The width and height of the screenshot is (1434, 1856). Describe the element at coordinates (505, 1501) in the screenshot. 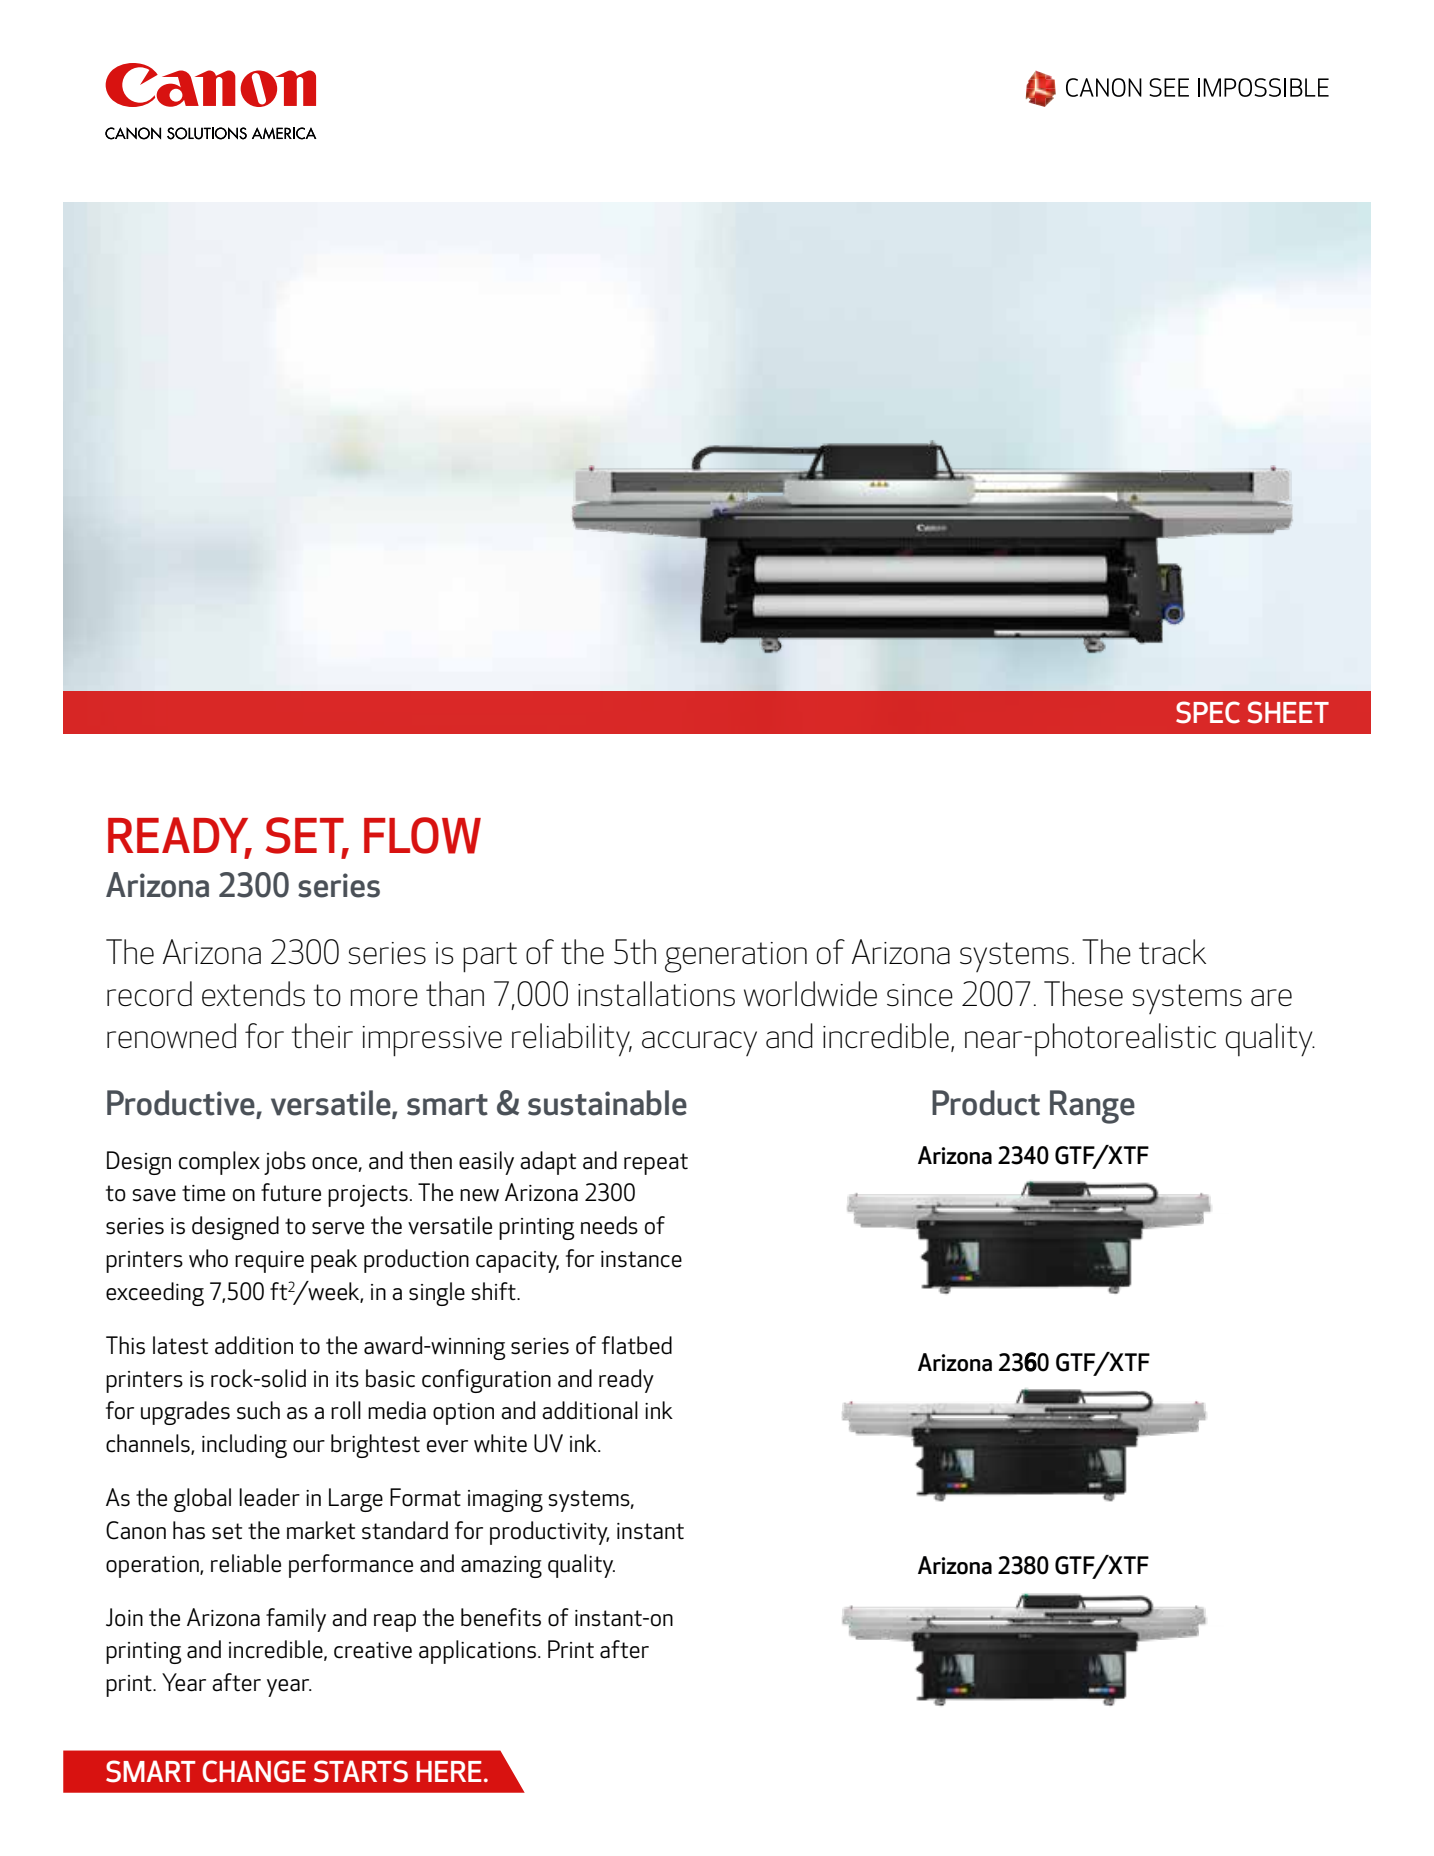

I see `imaging` at that location.
